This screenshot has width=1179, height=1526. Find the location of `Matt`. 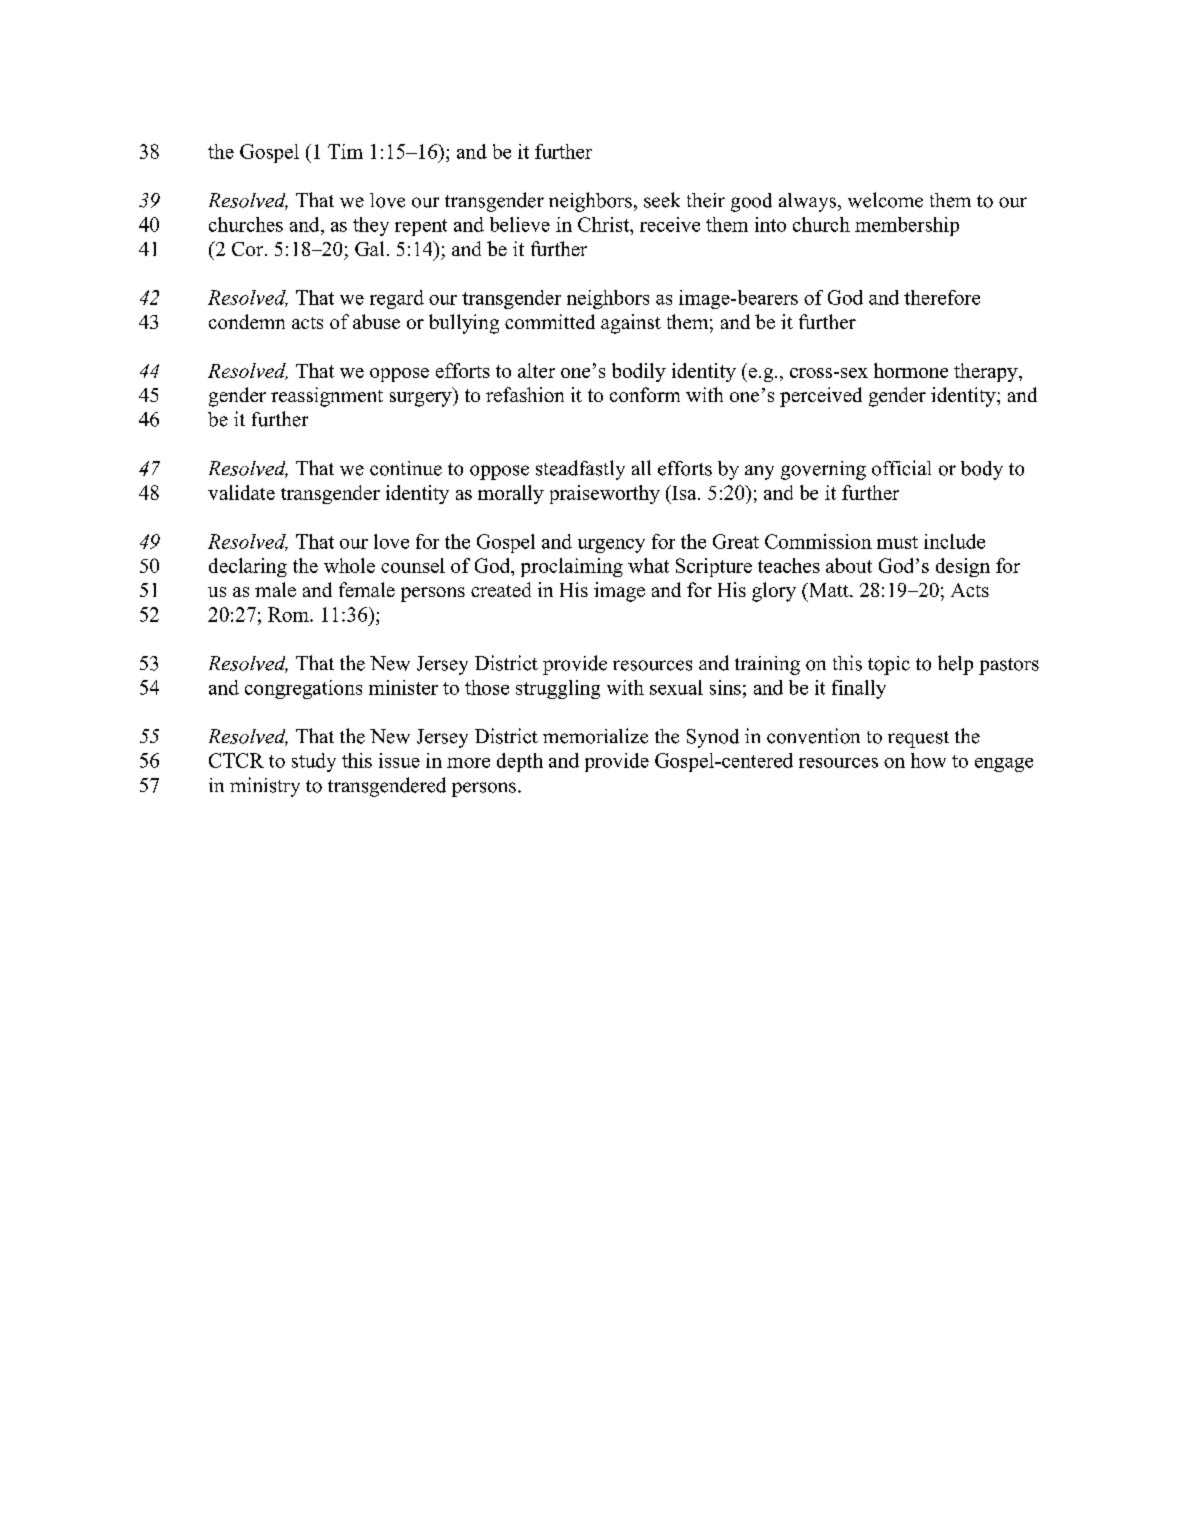

Matt is located at coordinates (828, 590).
